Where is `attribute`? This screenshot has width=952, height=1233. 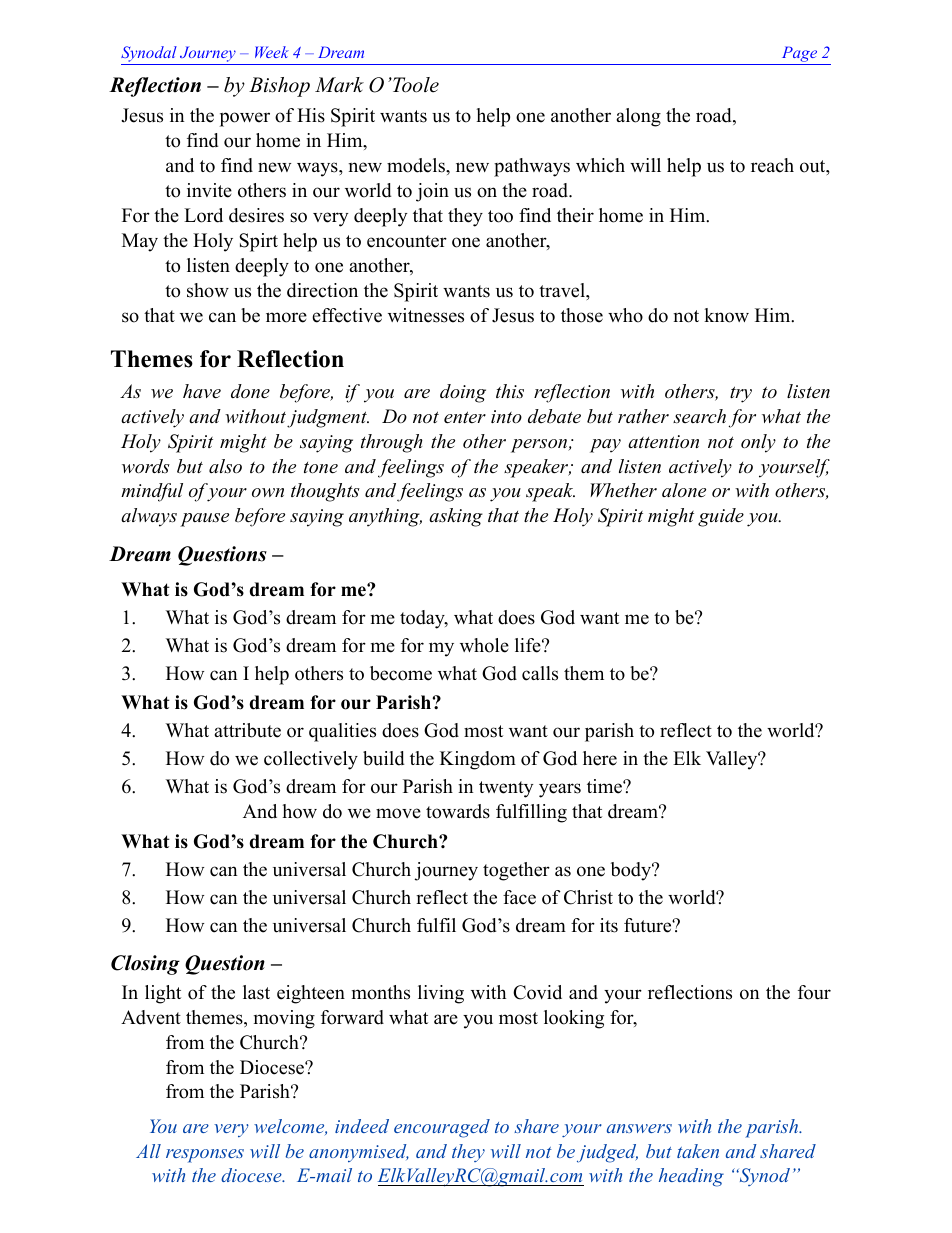
attribute is located at coordinates (247, 730).
